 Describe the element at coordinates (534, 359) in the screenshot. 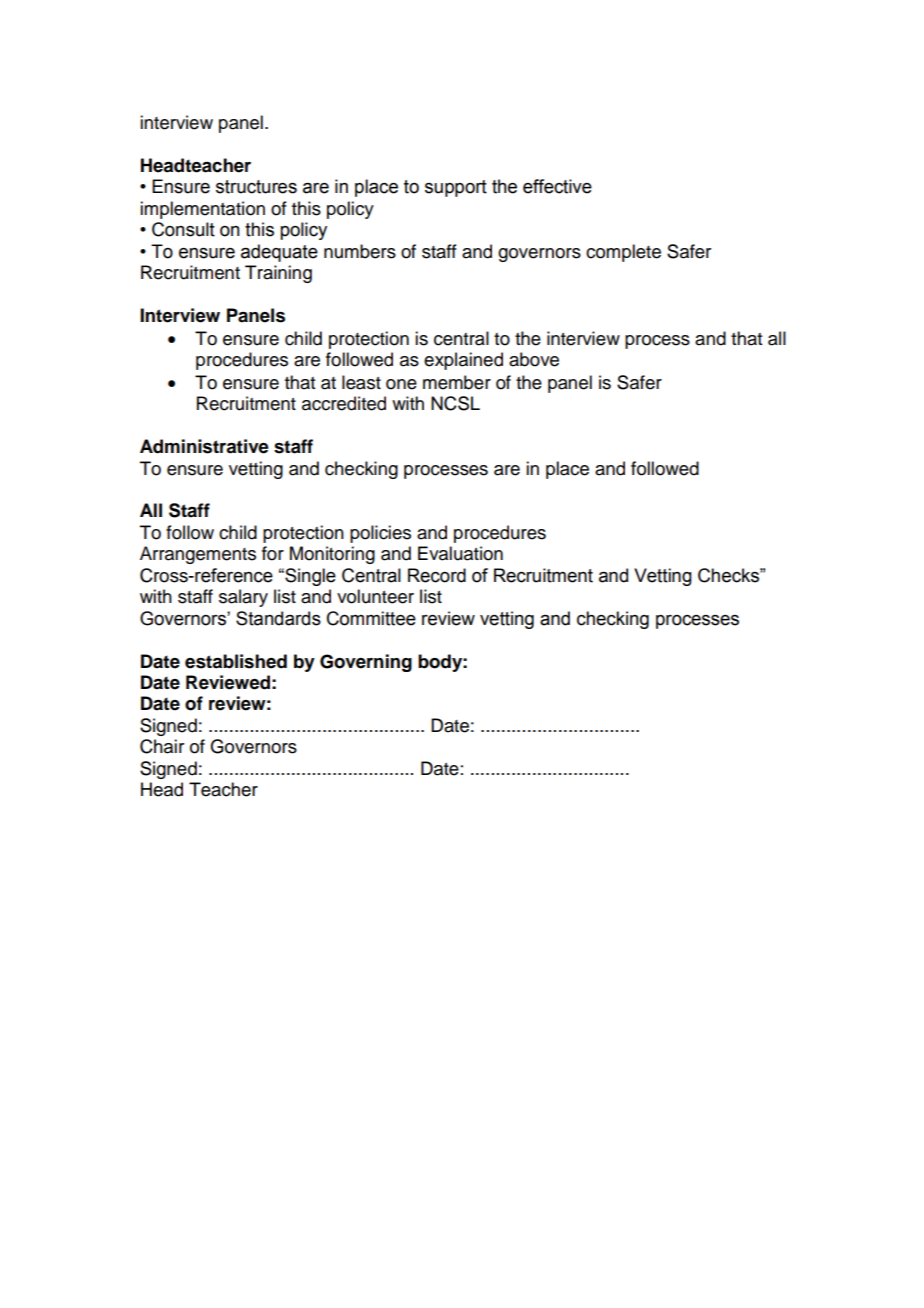

I see `above` at that location.
